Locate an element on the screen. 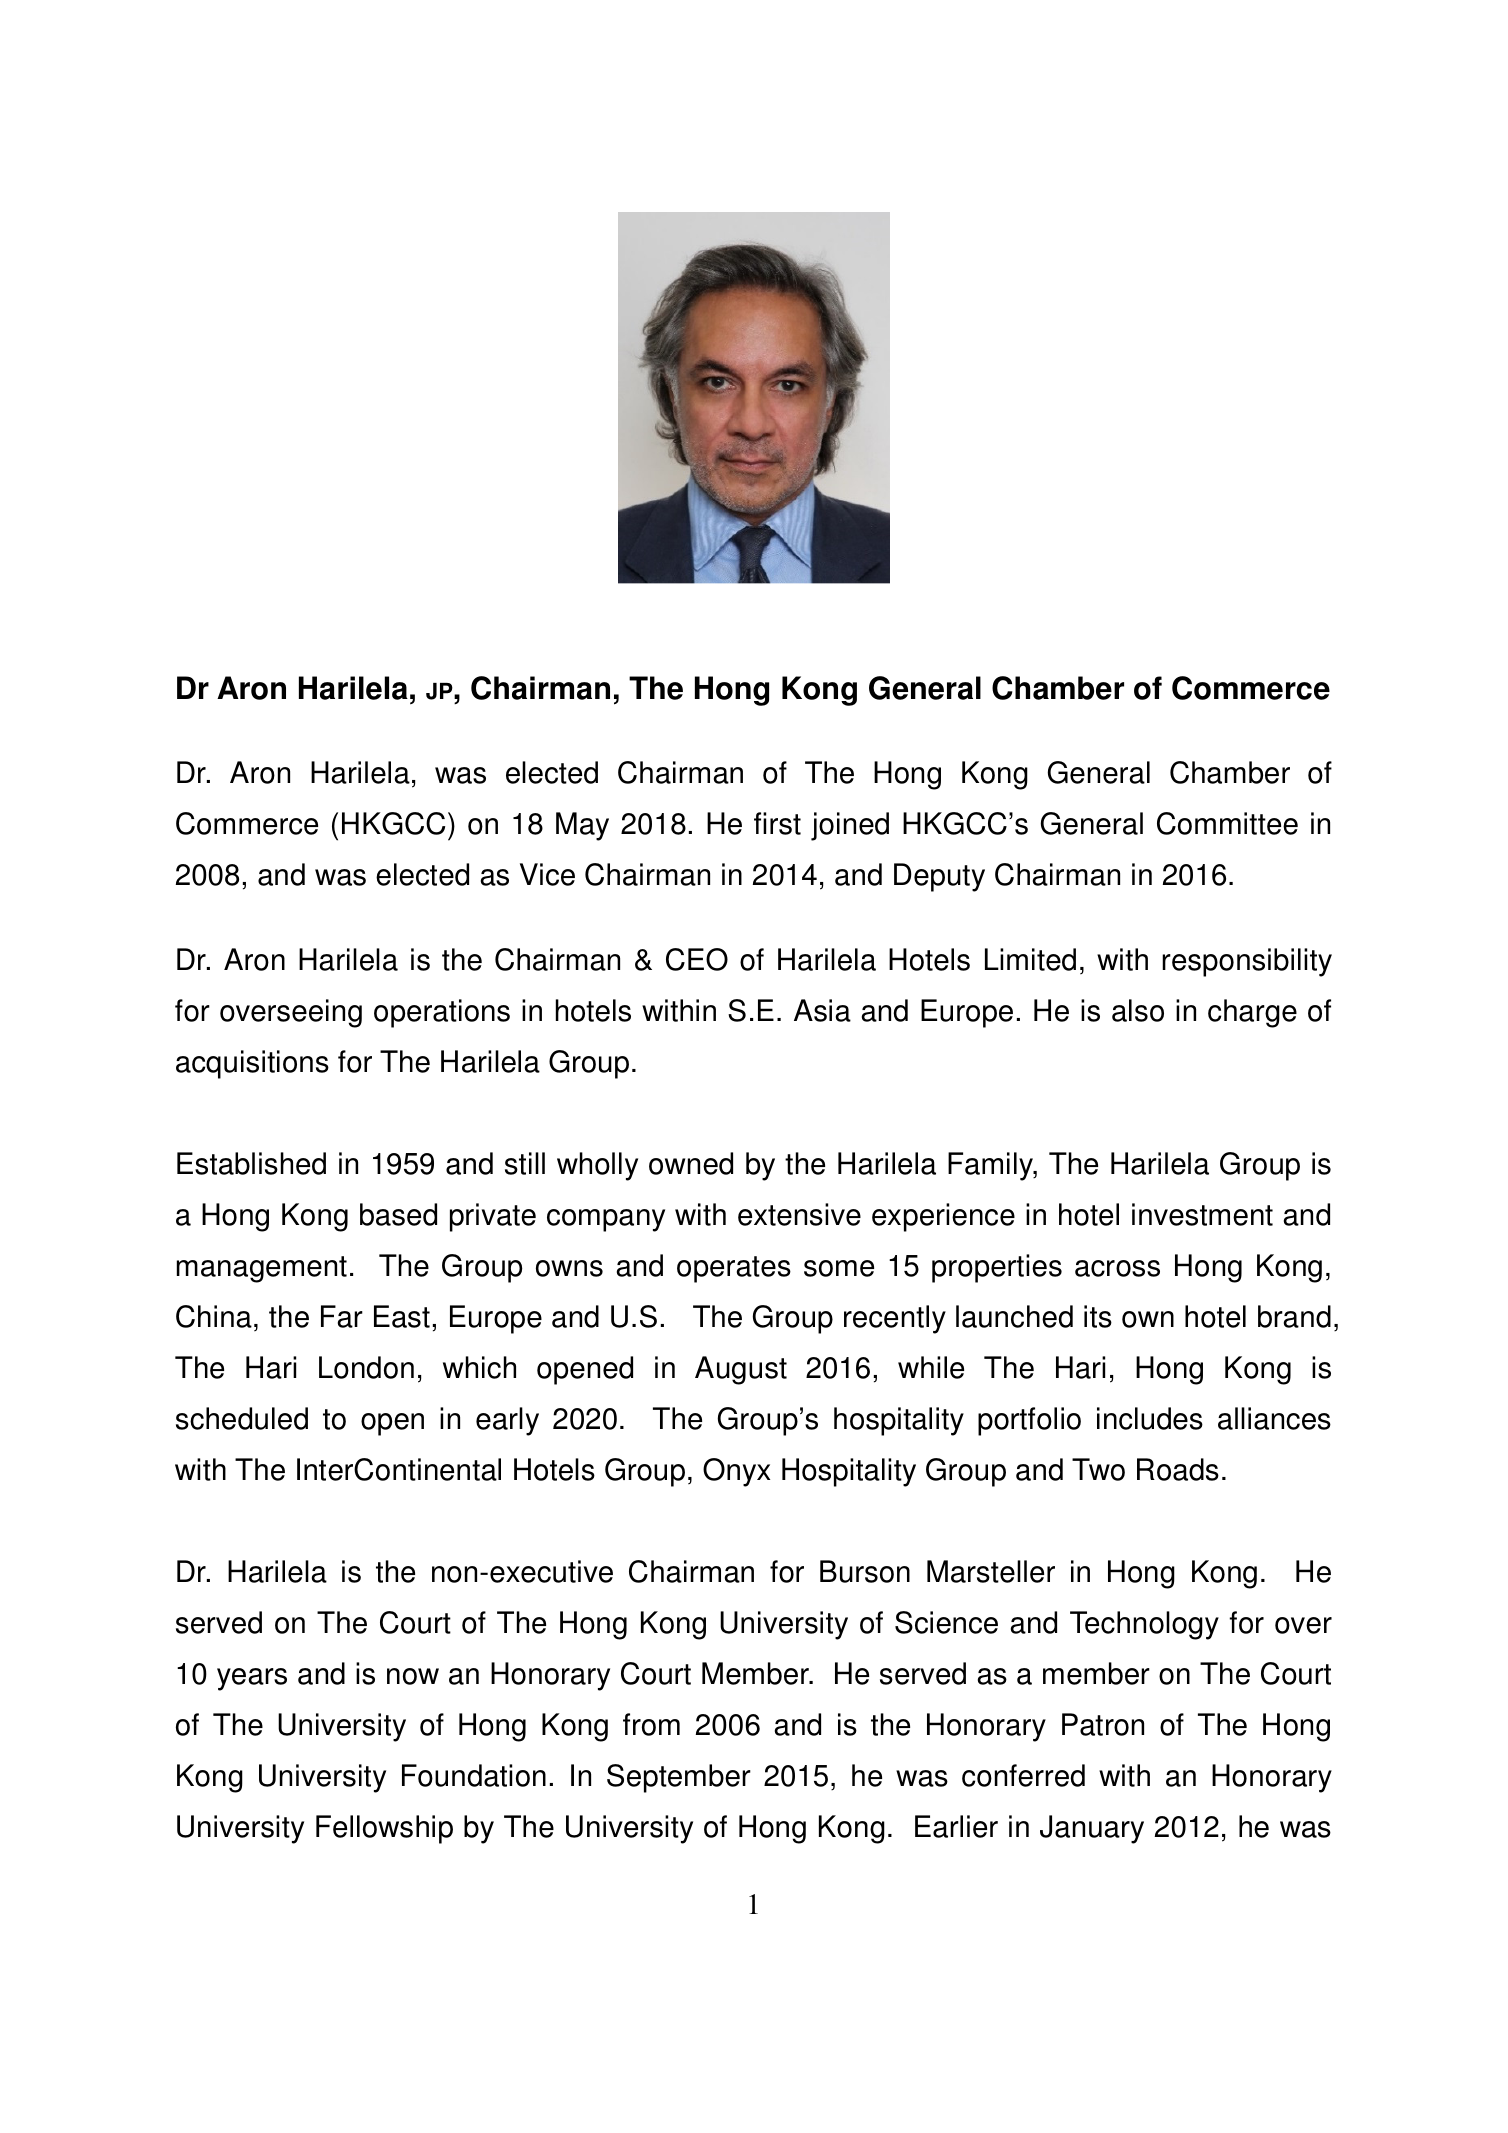 The width and height of the screenshot is (1508, 2133). August is located at coordinates (741, 1370).
